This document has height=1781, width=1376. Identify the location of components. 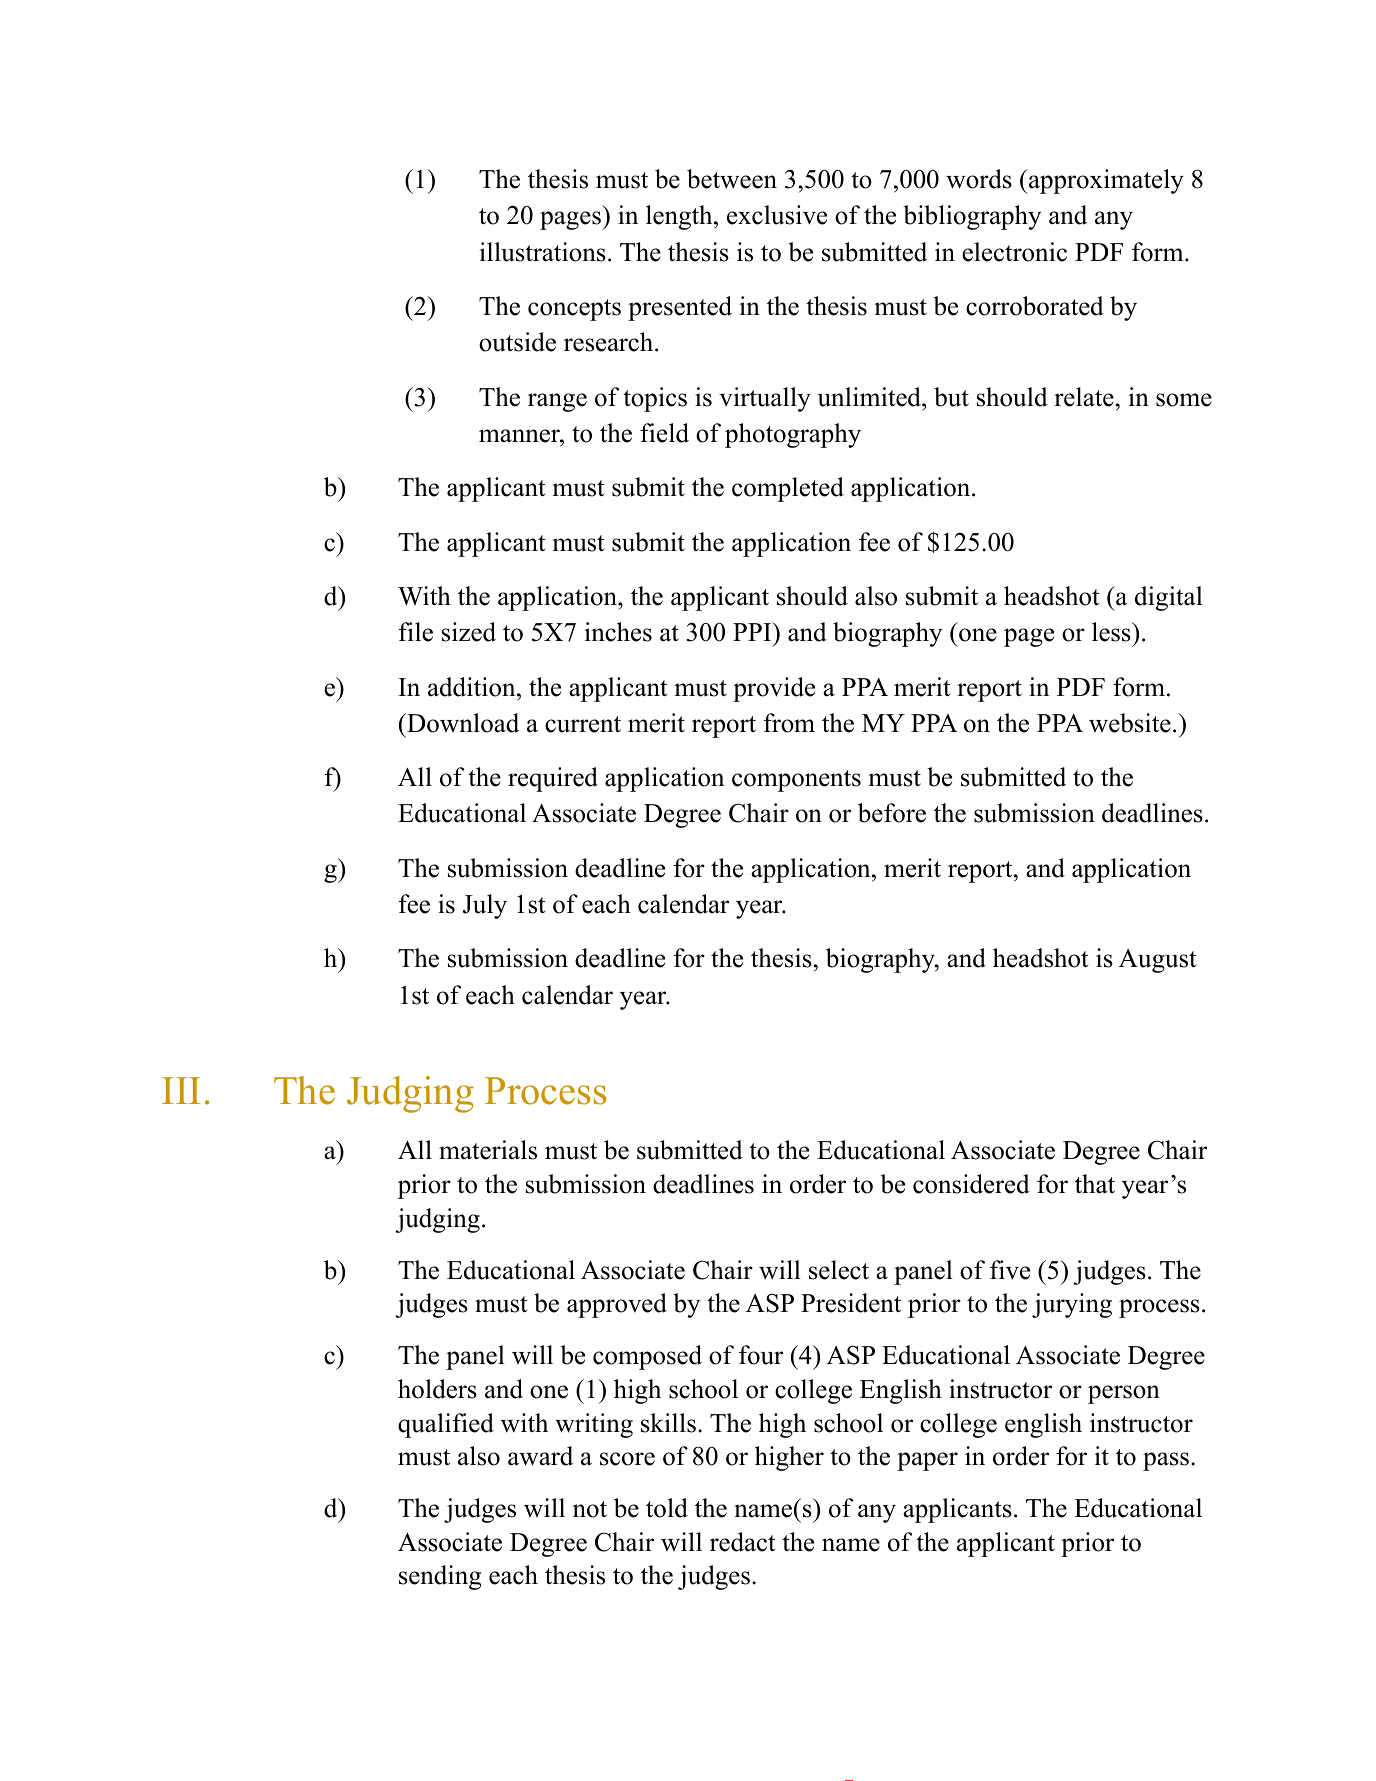
(796, 781).
